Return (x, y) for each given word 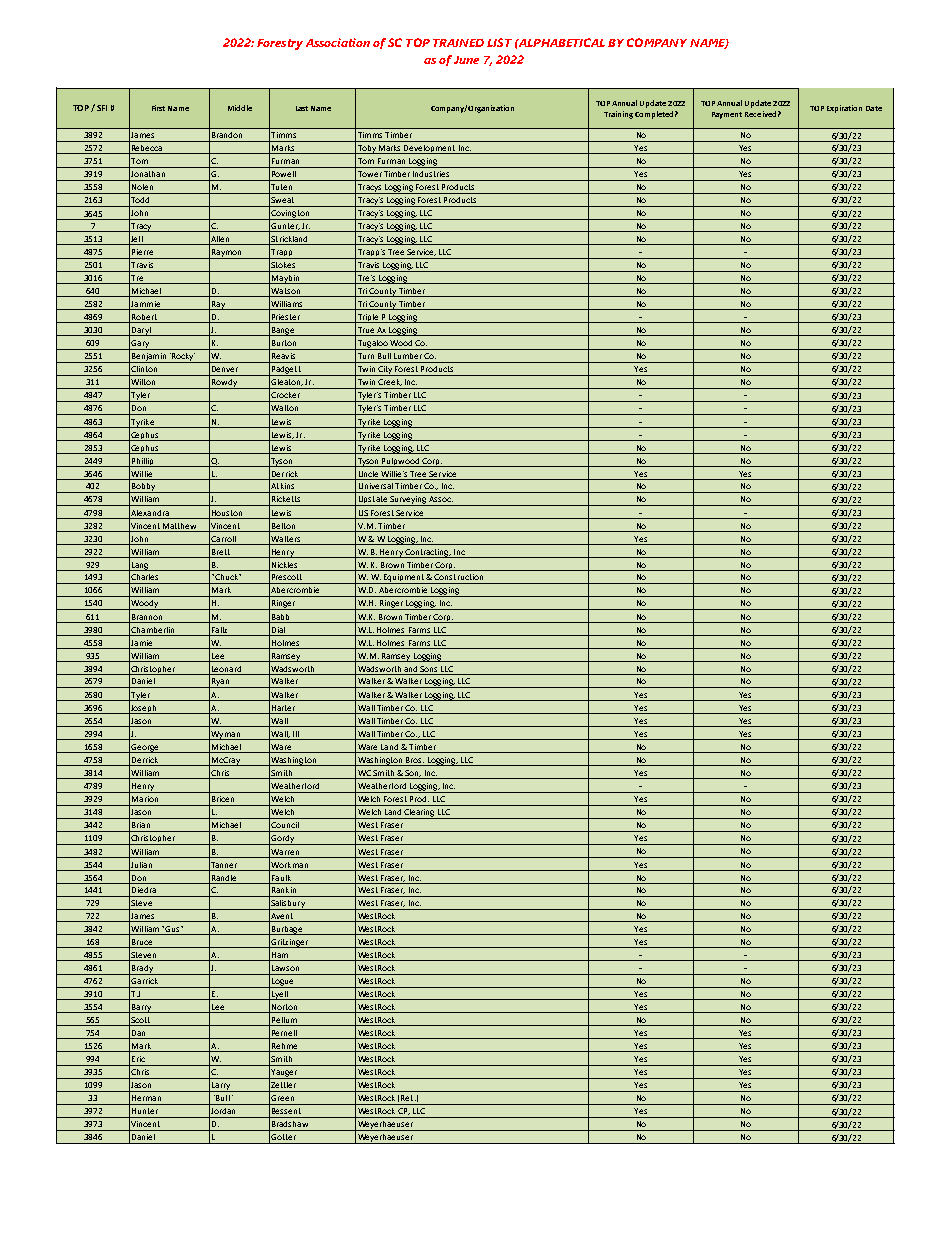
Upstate (372, 501)
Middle (240, 108)
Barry (142, 1008)
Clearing (419, 814)
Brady (142, 970)
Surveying (408, 501)
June (466, 60)
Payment (727, 115)
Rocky (182, 358)
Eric (138, 1059)
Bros (415, 760)
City (385, 371)
